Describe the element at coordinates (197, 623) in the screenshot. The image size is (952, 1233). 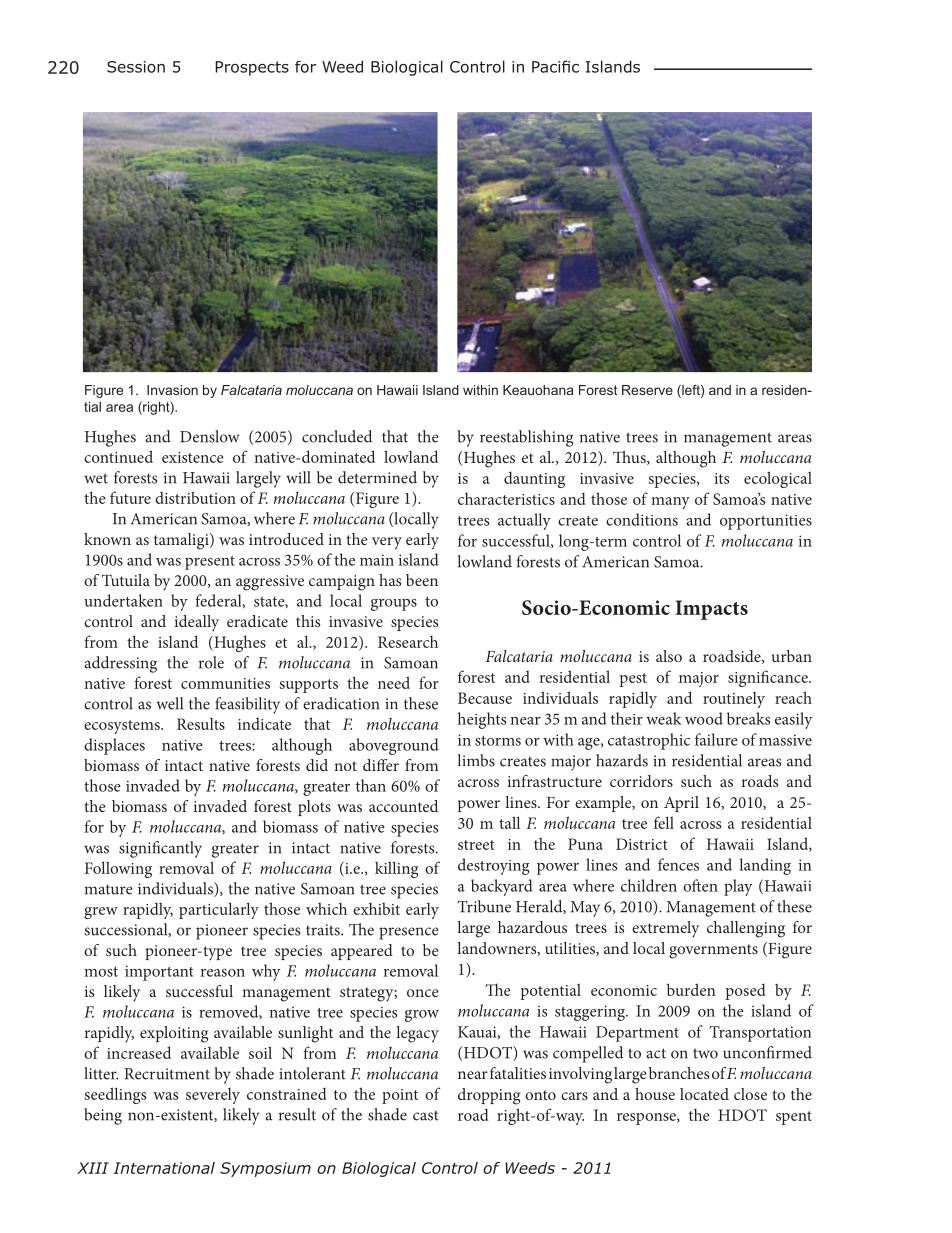
I see `ideally` at that location.
